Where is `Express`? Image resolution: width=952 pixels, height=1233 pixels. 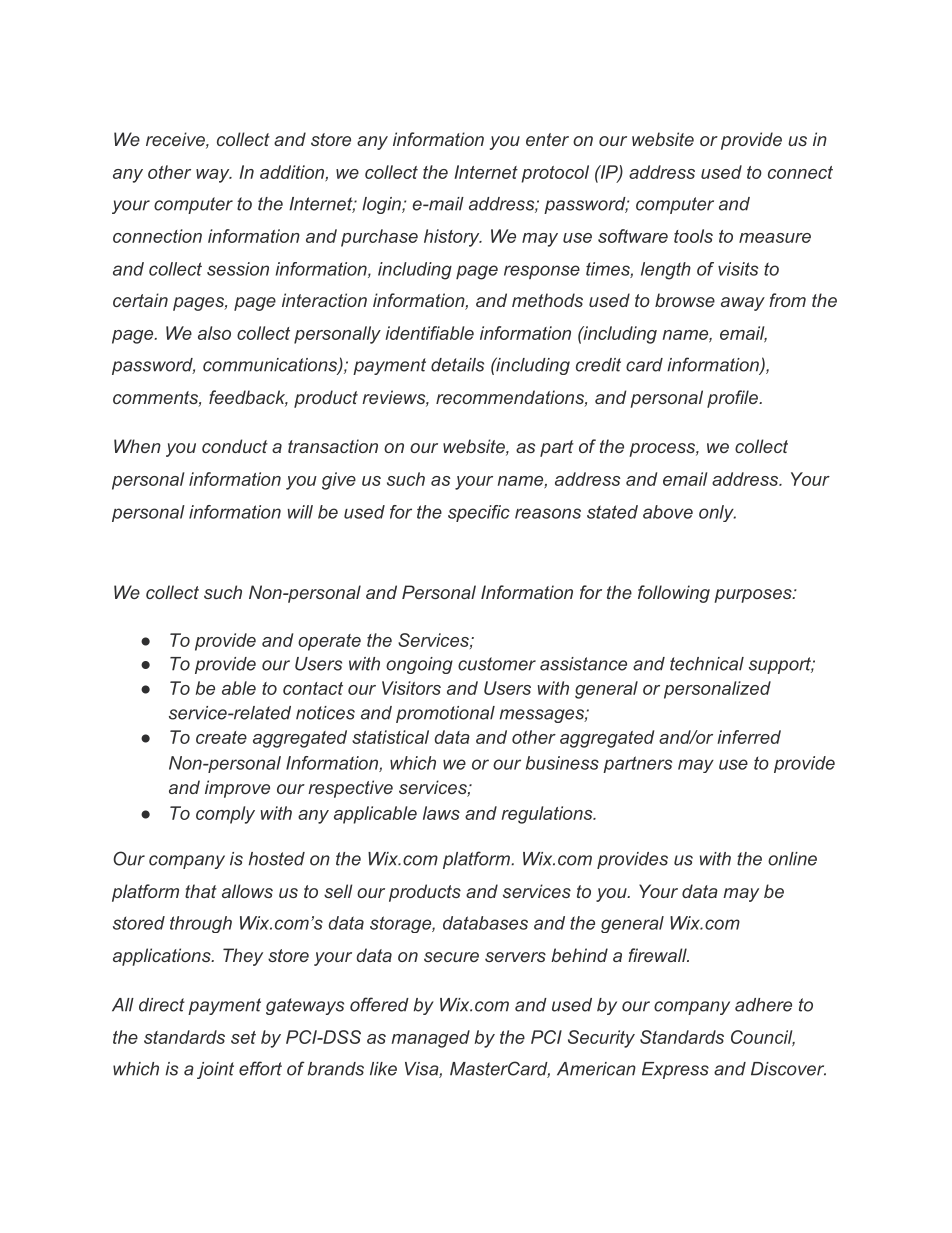
Express is located at coordinates (675, 1070).
